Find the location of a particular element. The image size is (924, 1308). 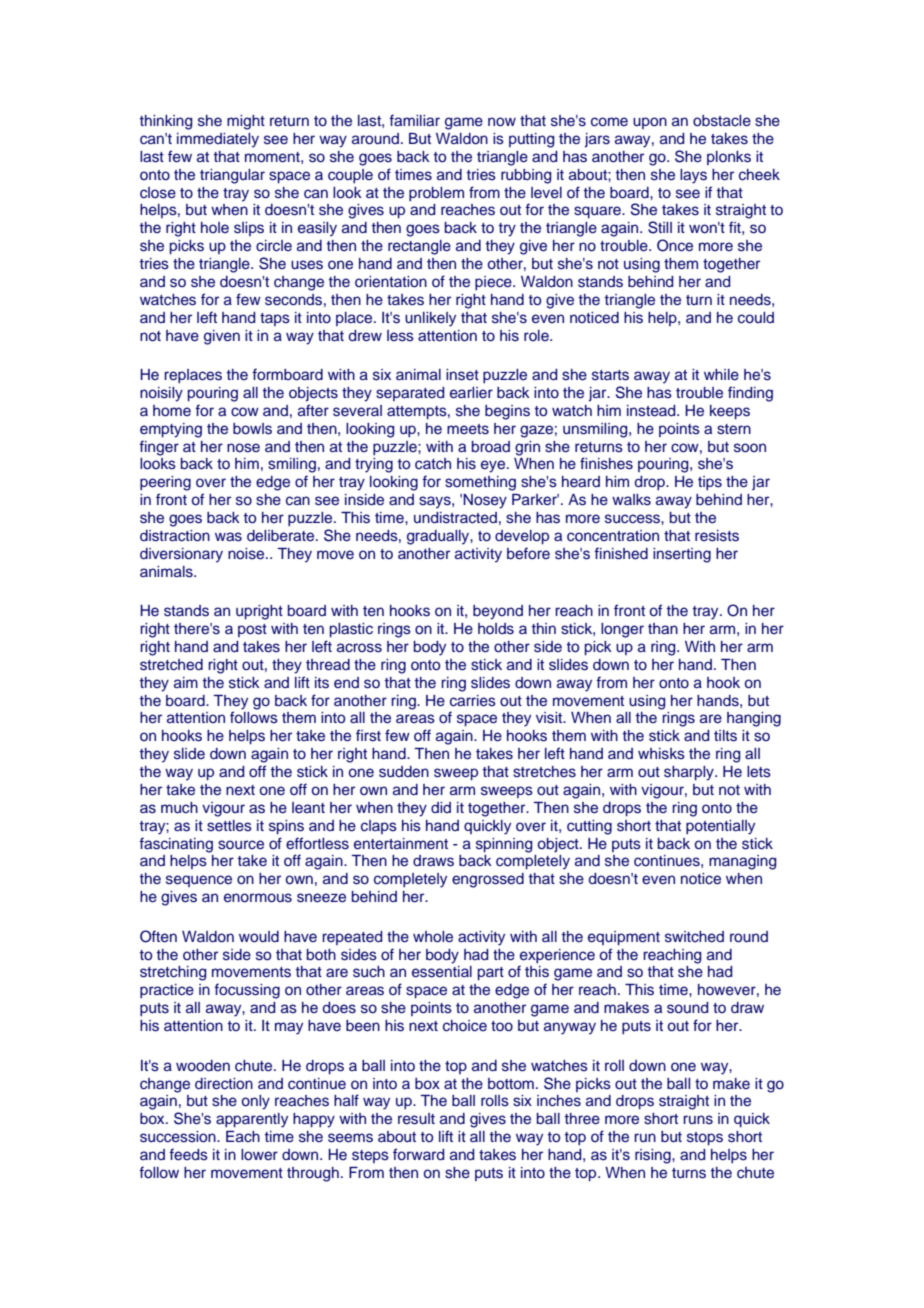

tips is located at coordinates (710, 483).
